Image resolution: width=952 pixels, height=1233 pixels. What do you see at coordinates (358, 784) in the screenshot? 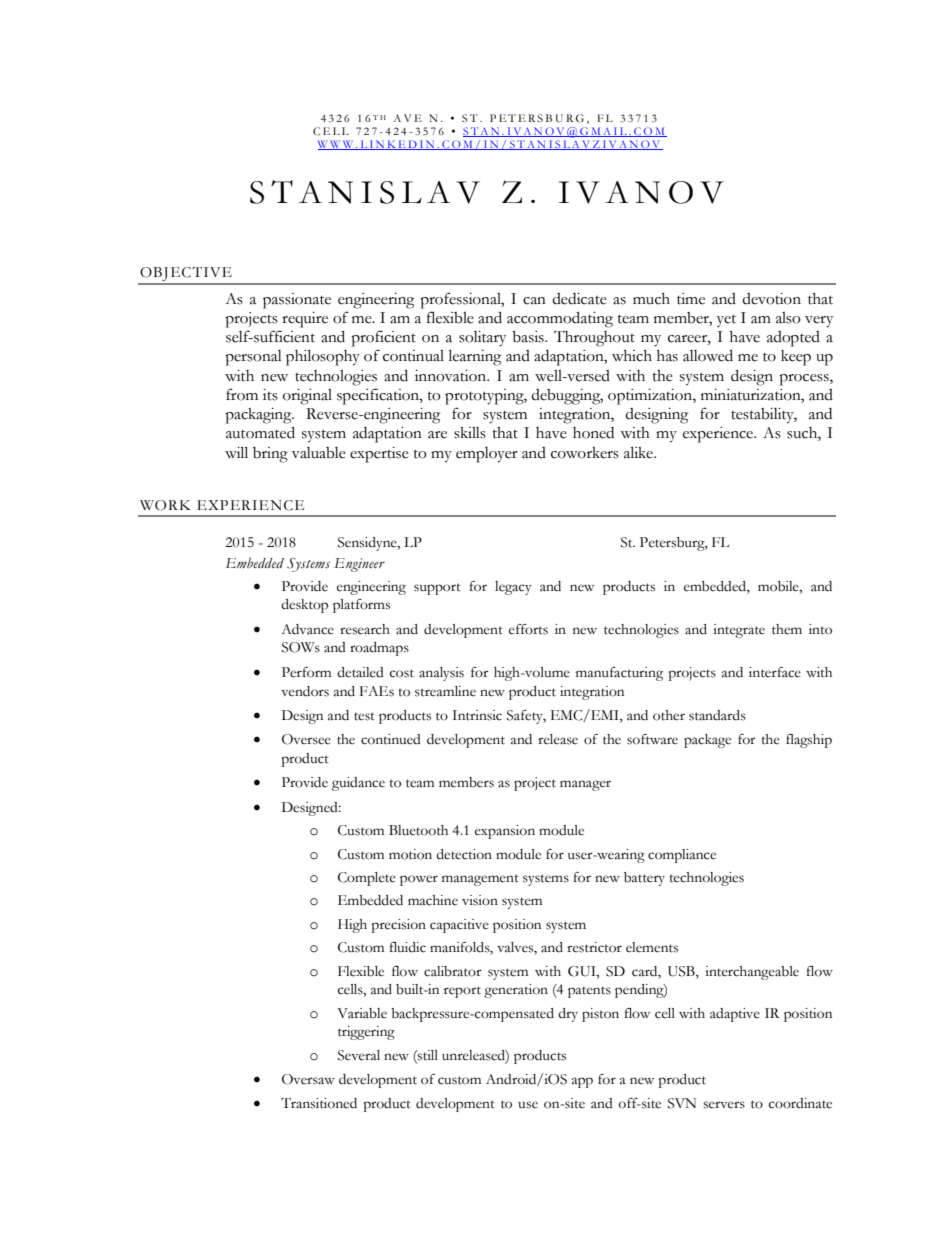
I see `guidance` at bounding box center [358, 784].
